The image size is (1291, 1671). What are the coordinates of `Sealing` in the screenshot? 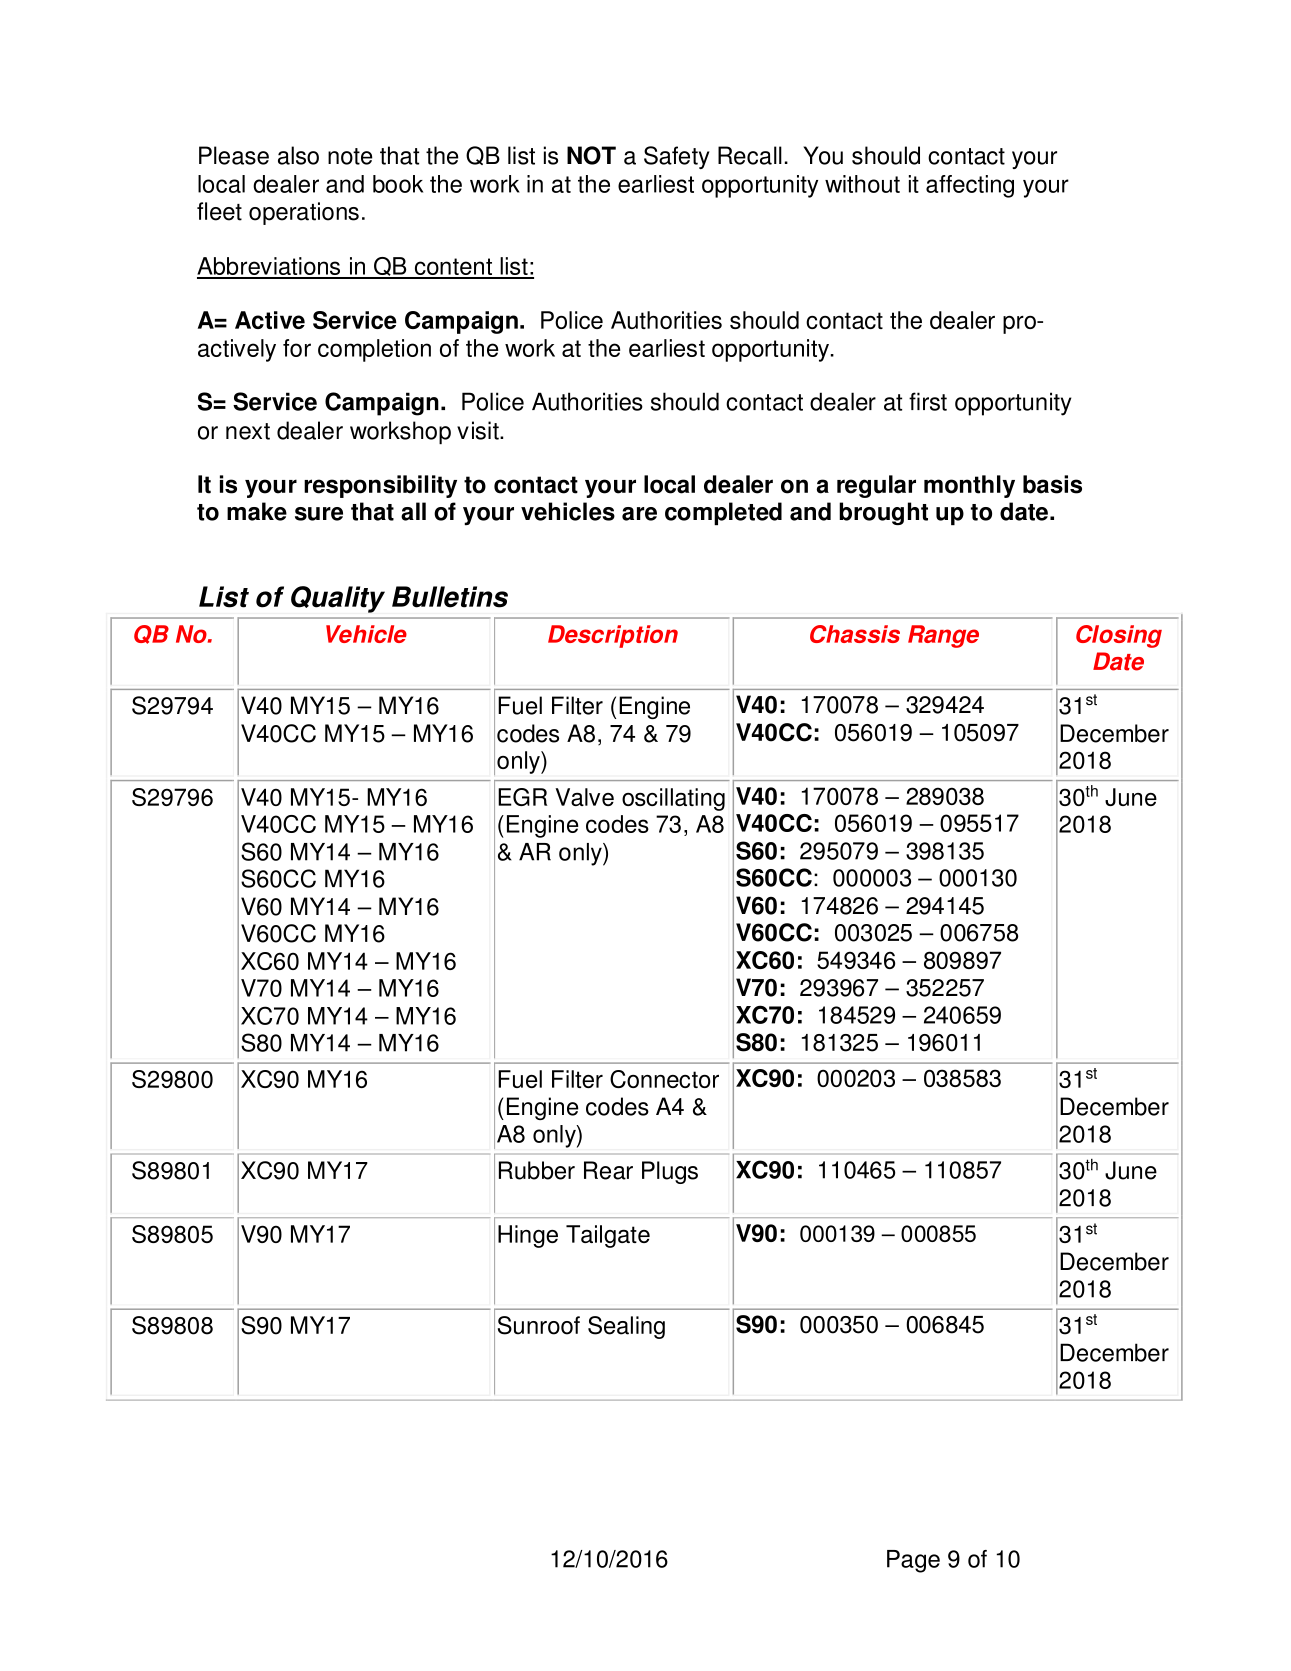 It's located at (626, 1327).
